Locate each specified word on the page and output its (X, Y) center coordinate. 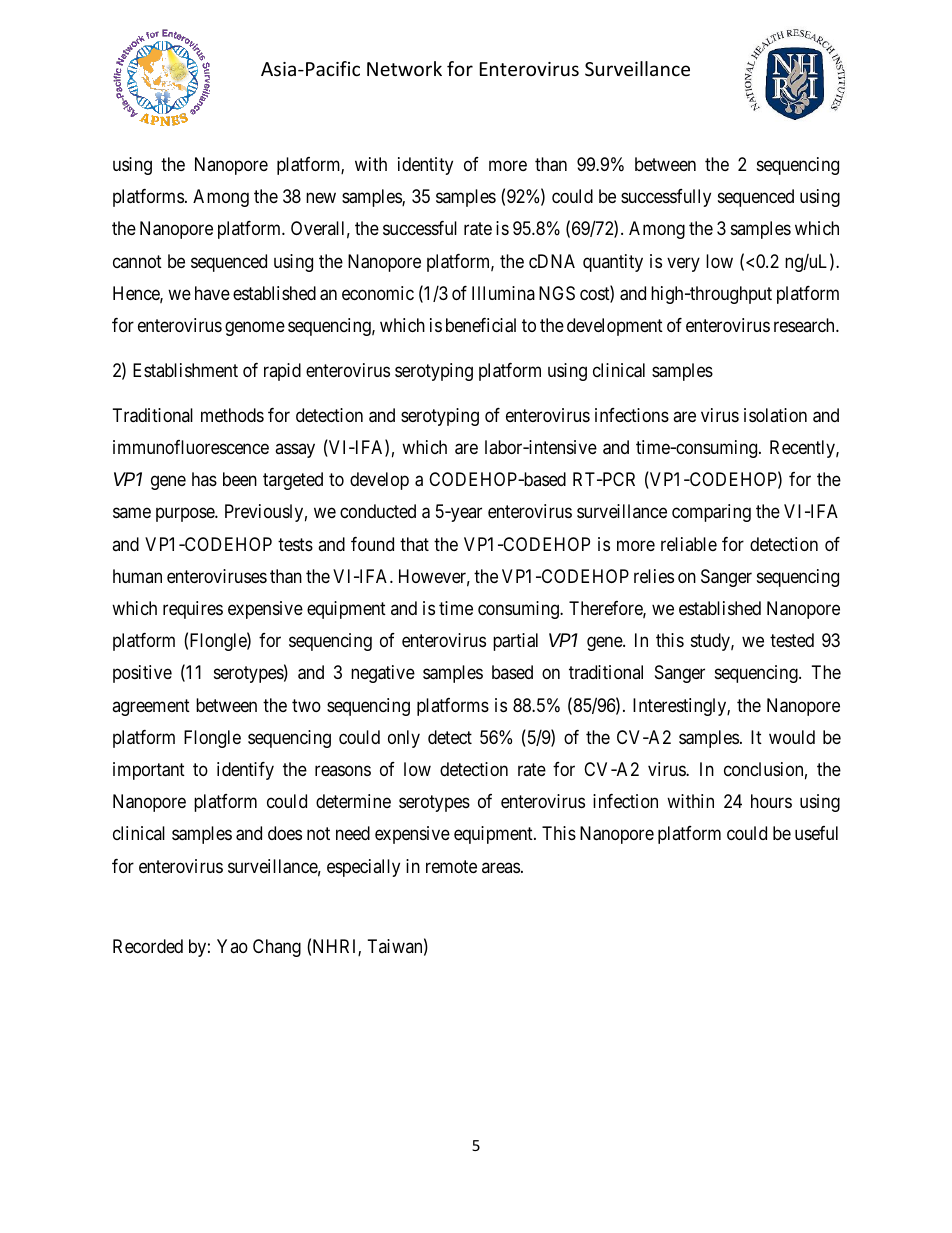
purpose (186, 515)
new (321, 198)
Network (404, 68)
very (683, 264)
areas (501, 867)
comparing (711, 513)
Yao (232, 946)
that (414, 544)
